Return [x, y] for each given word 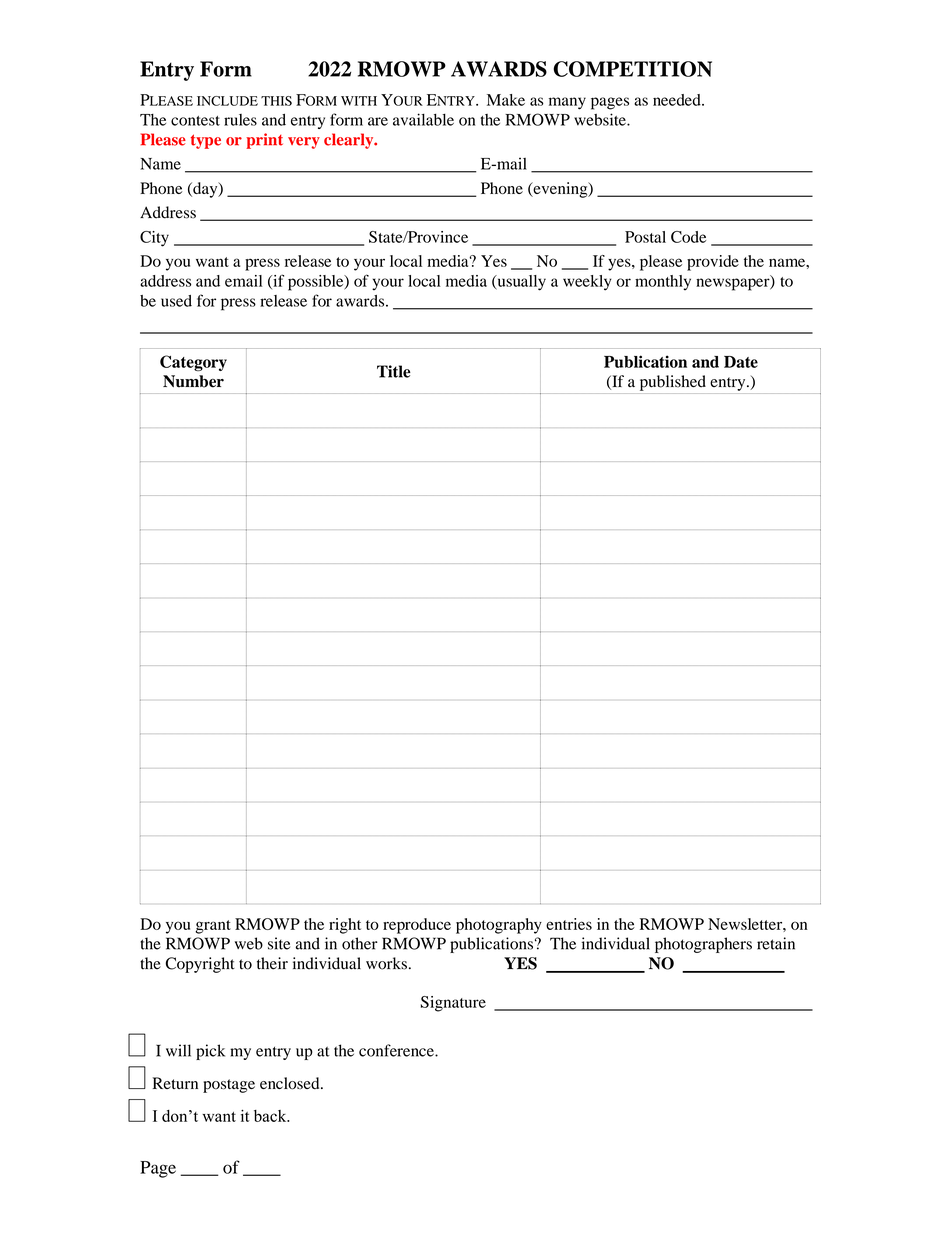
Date [741, 362]
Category [193, 363]
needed [678, 100]
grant [213, 927]
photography [499, 926]
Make [506, 100]
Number [193, 381]
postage [229, 1086]
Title [394, 371]
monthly [663, 282]
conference [397, 1050]
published [673, 383]
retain [776, 943]
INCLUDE [227, 101]
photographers [703, 945]
